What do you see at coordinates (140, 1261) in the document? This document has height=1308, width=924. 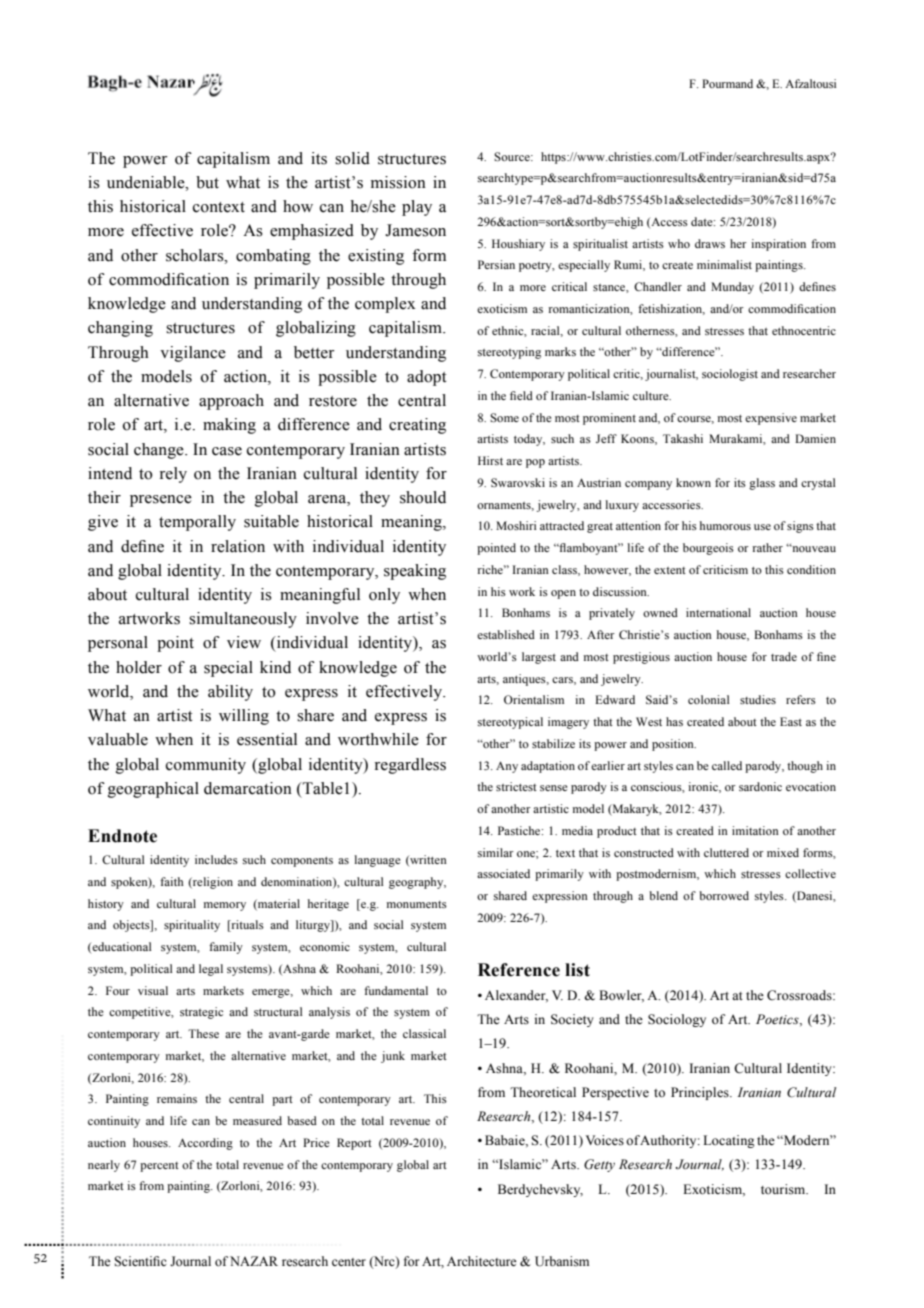 I see `Scientific` at bounding box center [140, 1261].
